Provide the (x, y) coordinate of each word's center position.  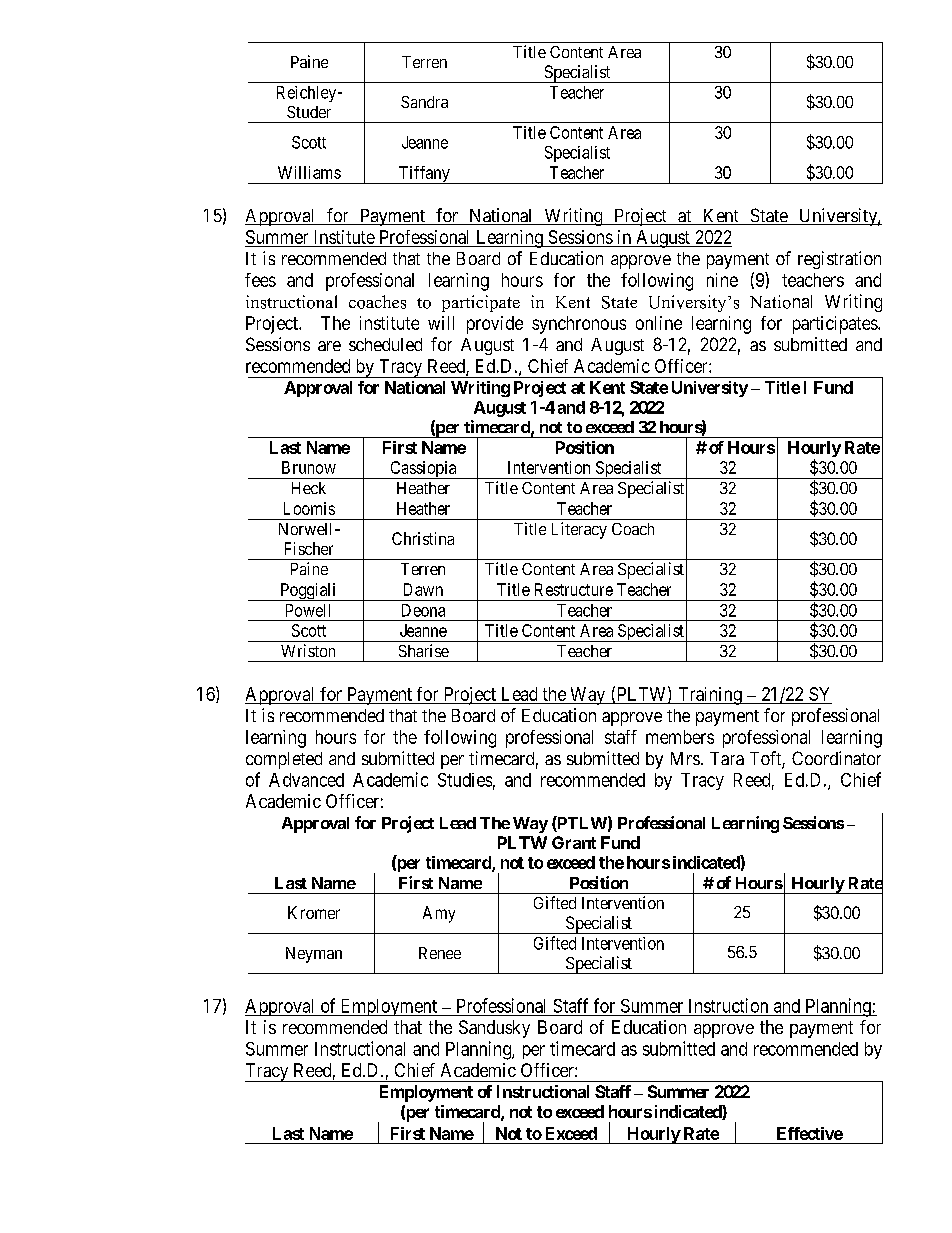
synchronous (579, 325)
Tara (727, 758)
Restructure (574, 589)
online (659, 323)
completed (284, 760)
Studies (465, 780)
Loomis (309, 508)
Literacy (579, 530)
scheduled (385, 344)
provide (495, 325)
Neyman (314, 955)
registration (839, 260)
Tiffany (424, 175)
